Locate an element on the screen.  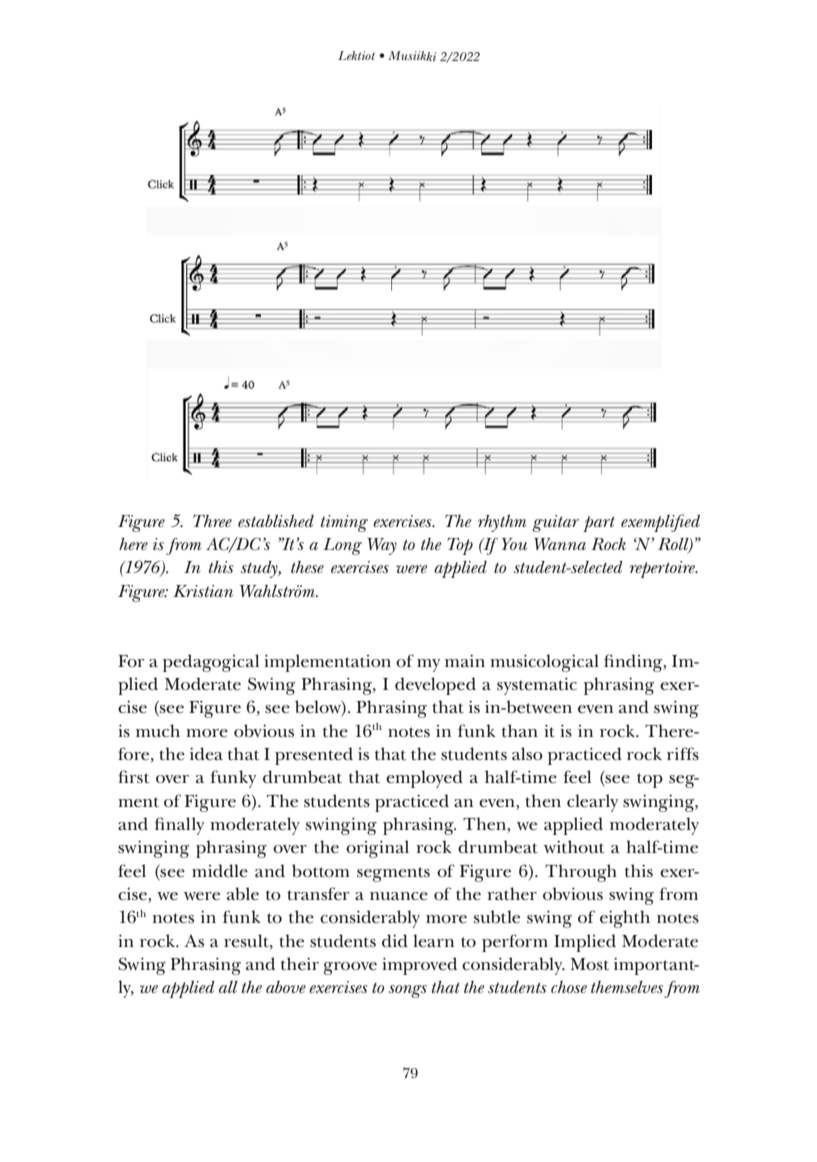
part is located at coordinates (599, 524).
